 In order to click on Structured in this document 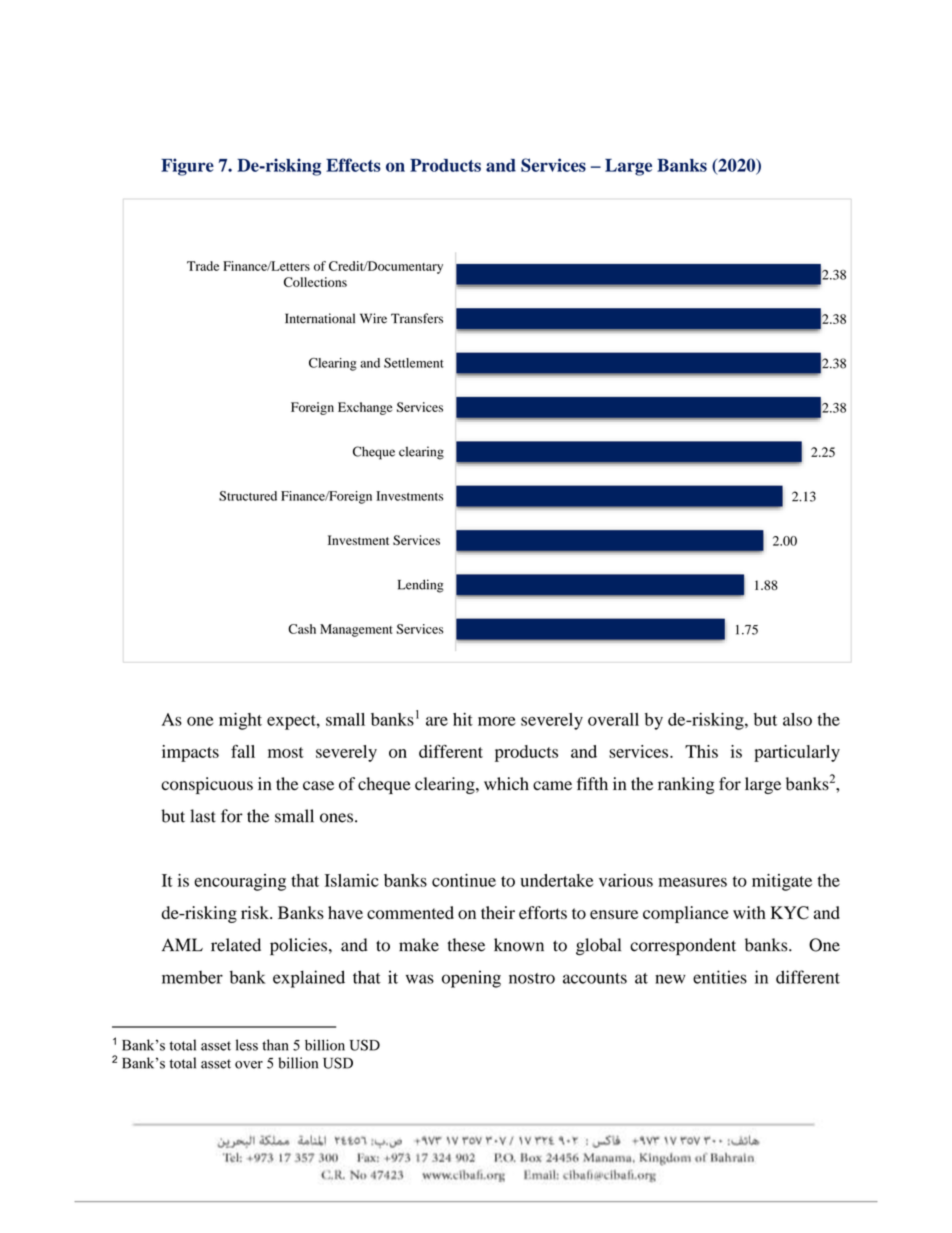, I will do `click(248, 496)`.
